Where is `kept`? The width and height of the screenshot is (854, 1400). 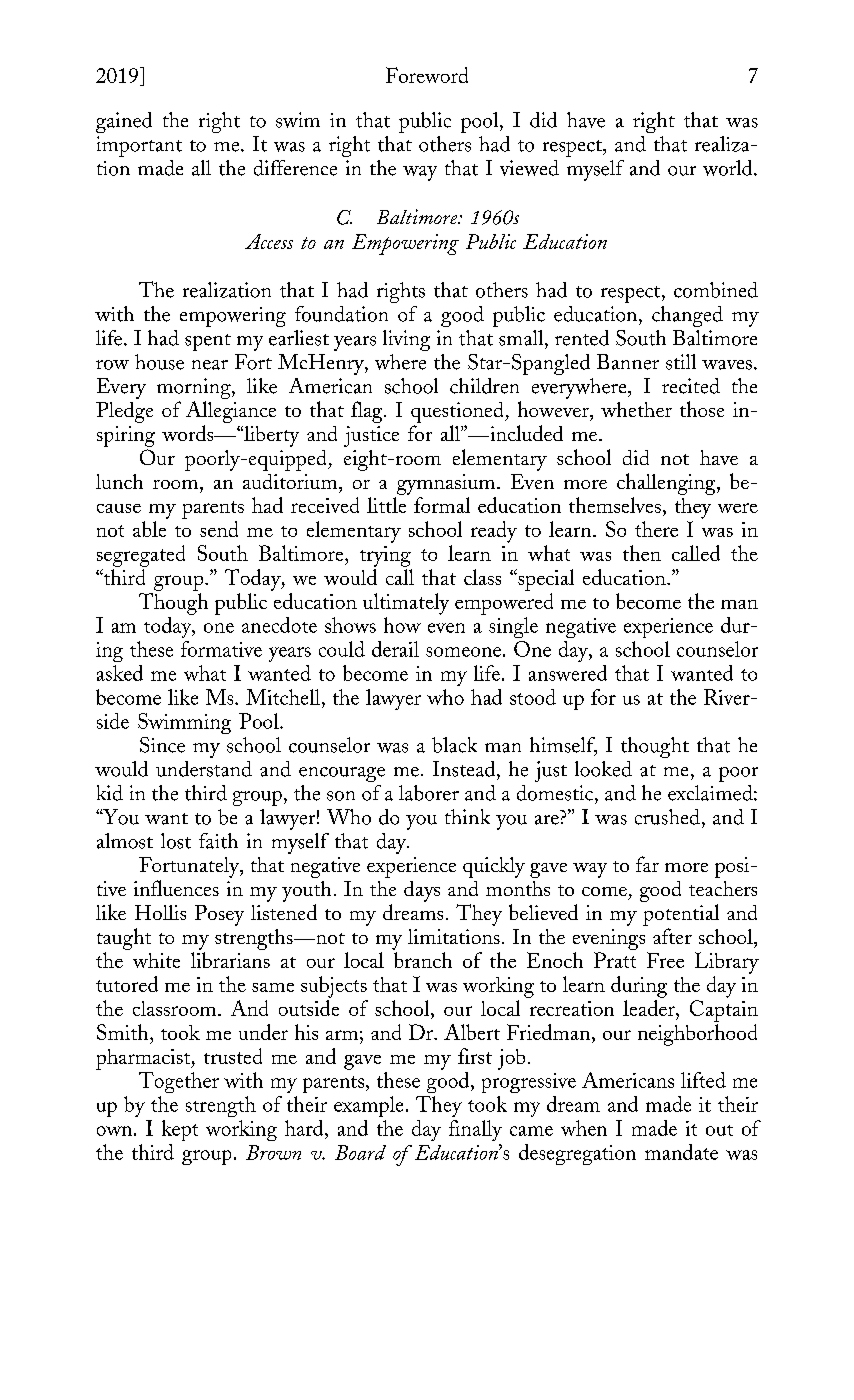 kept is located at coordinates (180, 1130).
